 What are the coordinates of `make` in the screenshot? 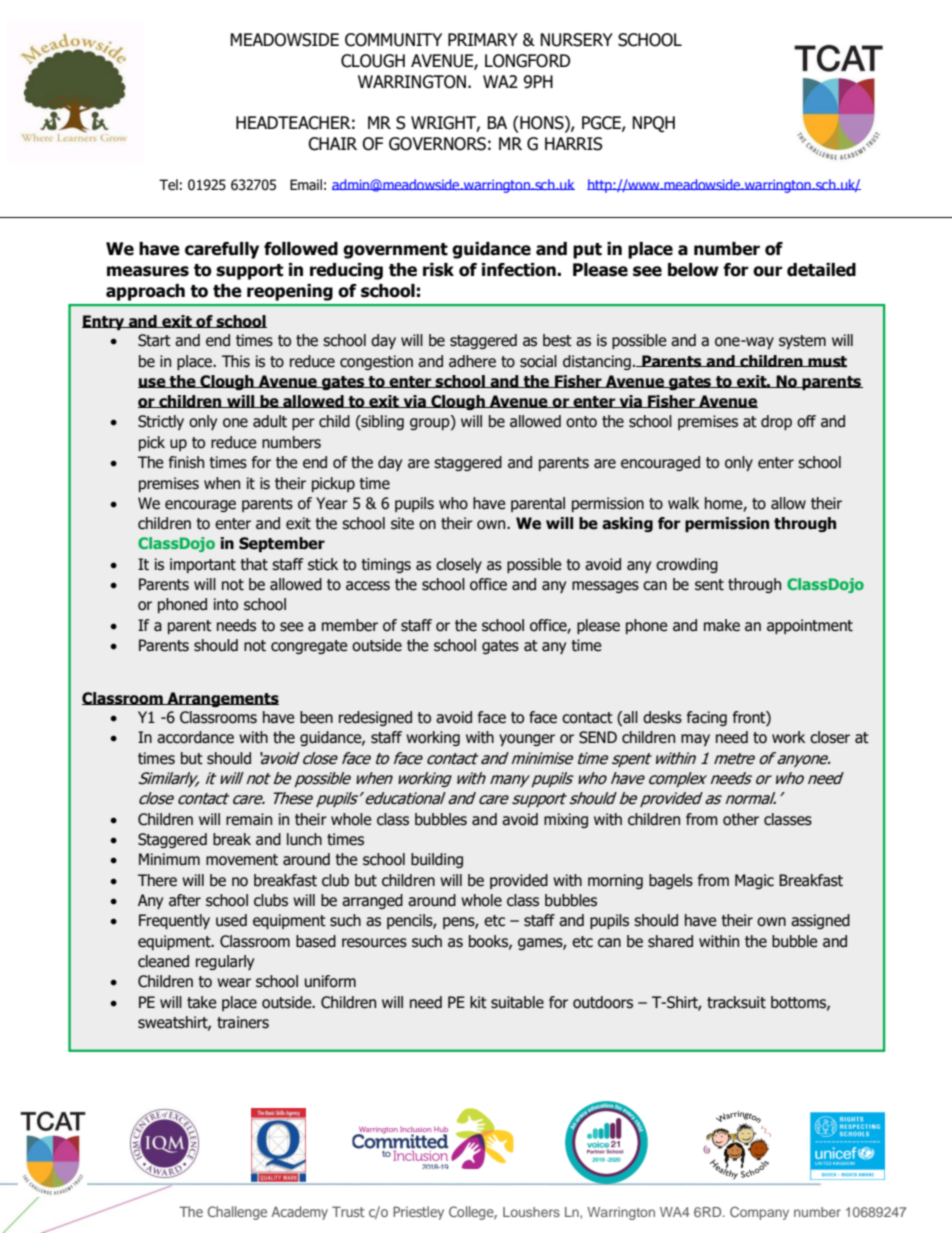 It's located at (722, 625).
